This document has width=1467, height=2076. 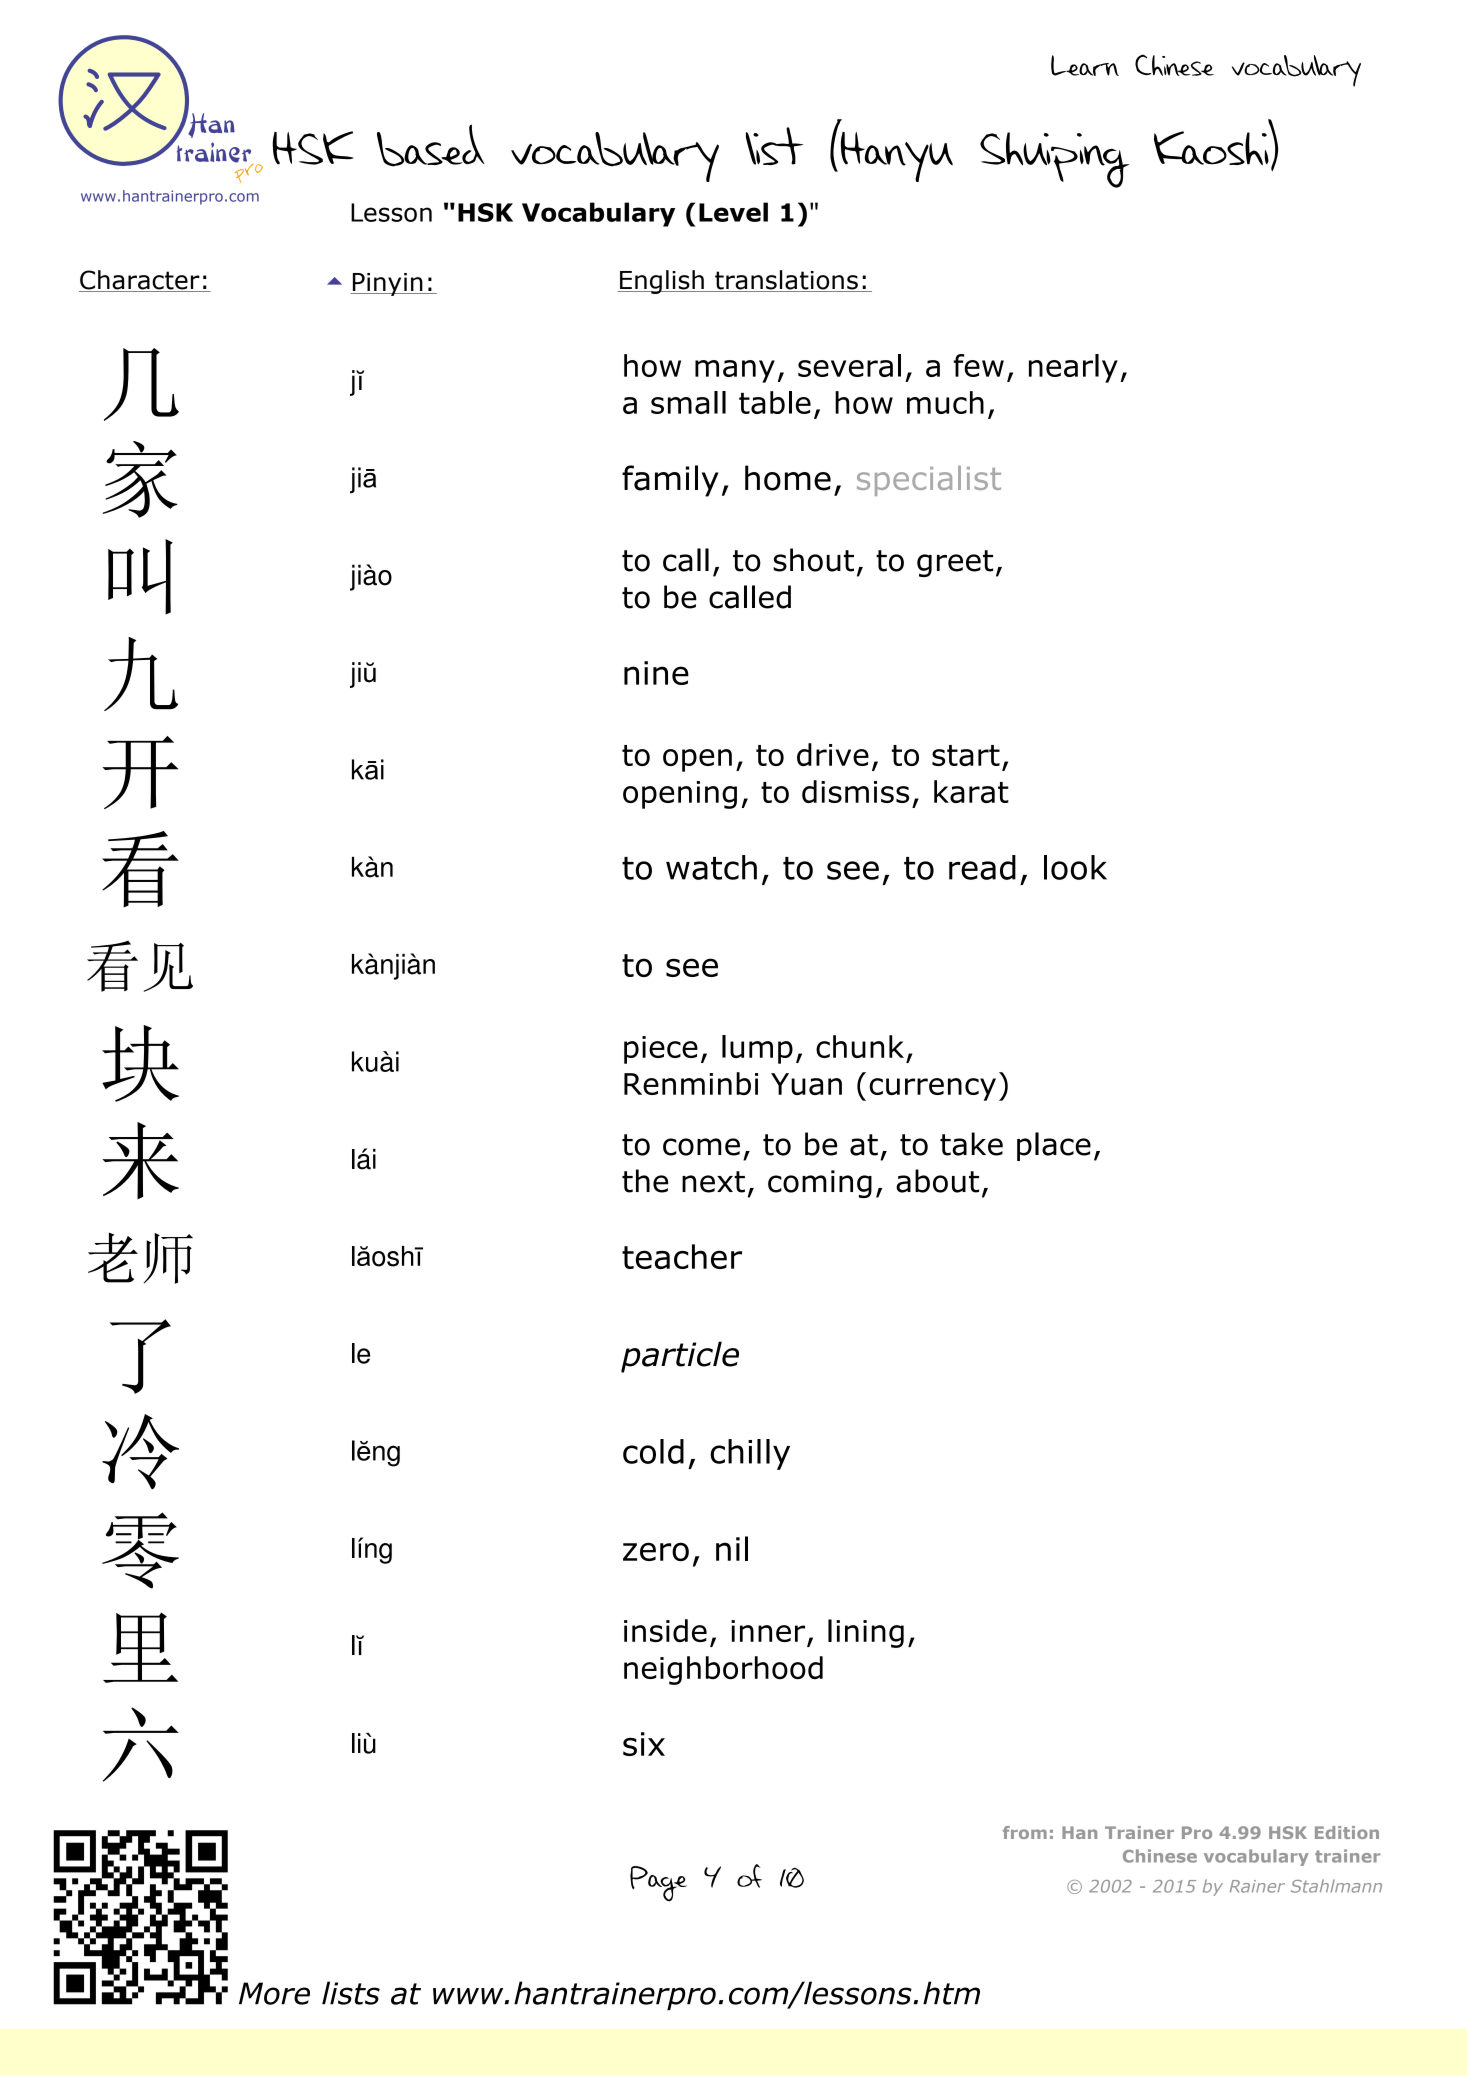 What do you see at coordinates (1073, 368) in the document?
I see `nearly` at bounding box center [1073, 368].
